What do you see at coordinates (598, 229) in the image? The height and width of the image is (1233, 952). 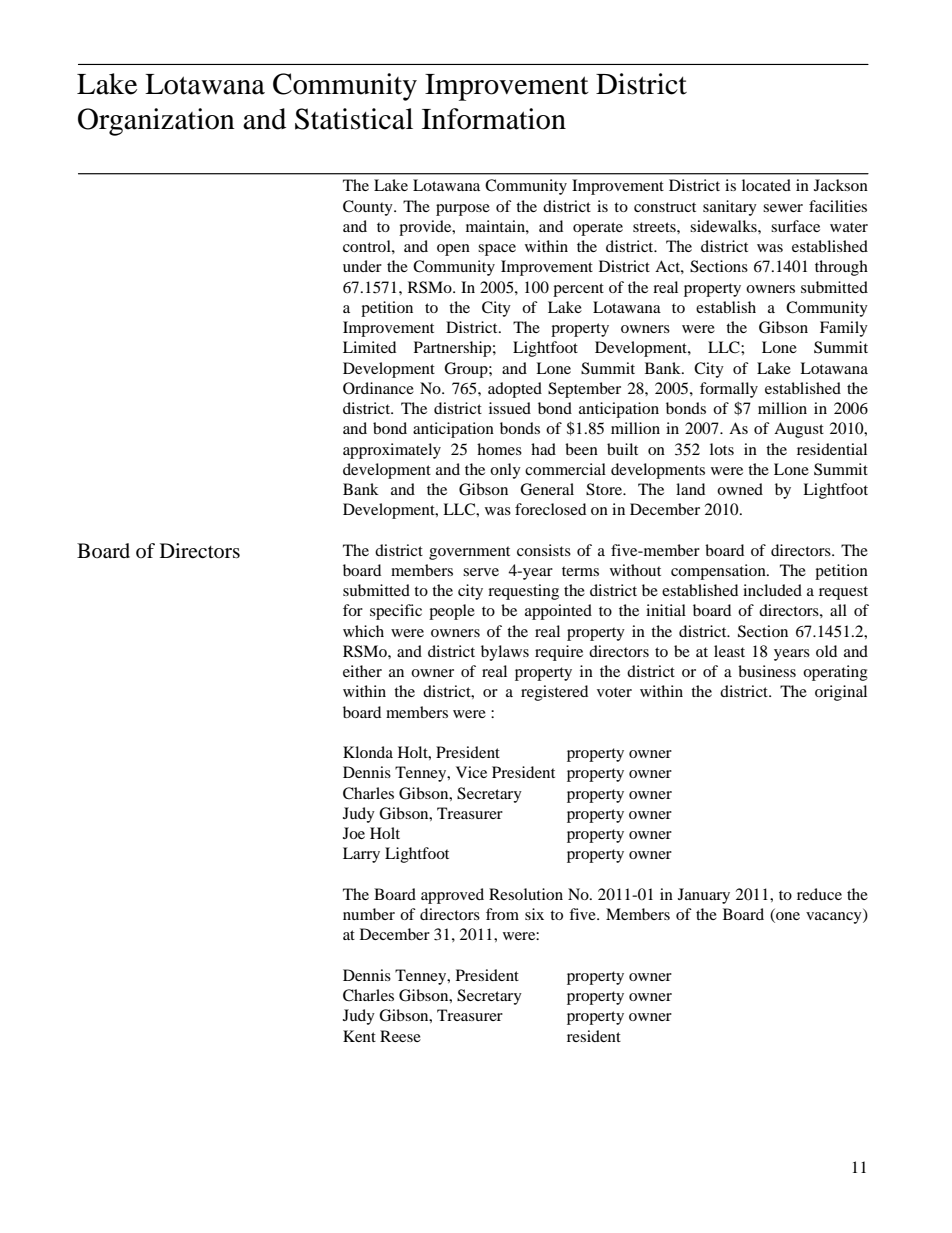 I see `operate` at bounding box center [598, 229].
